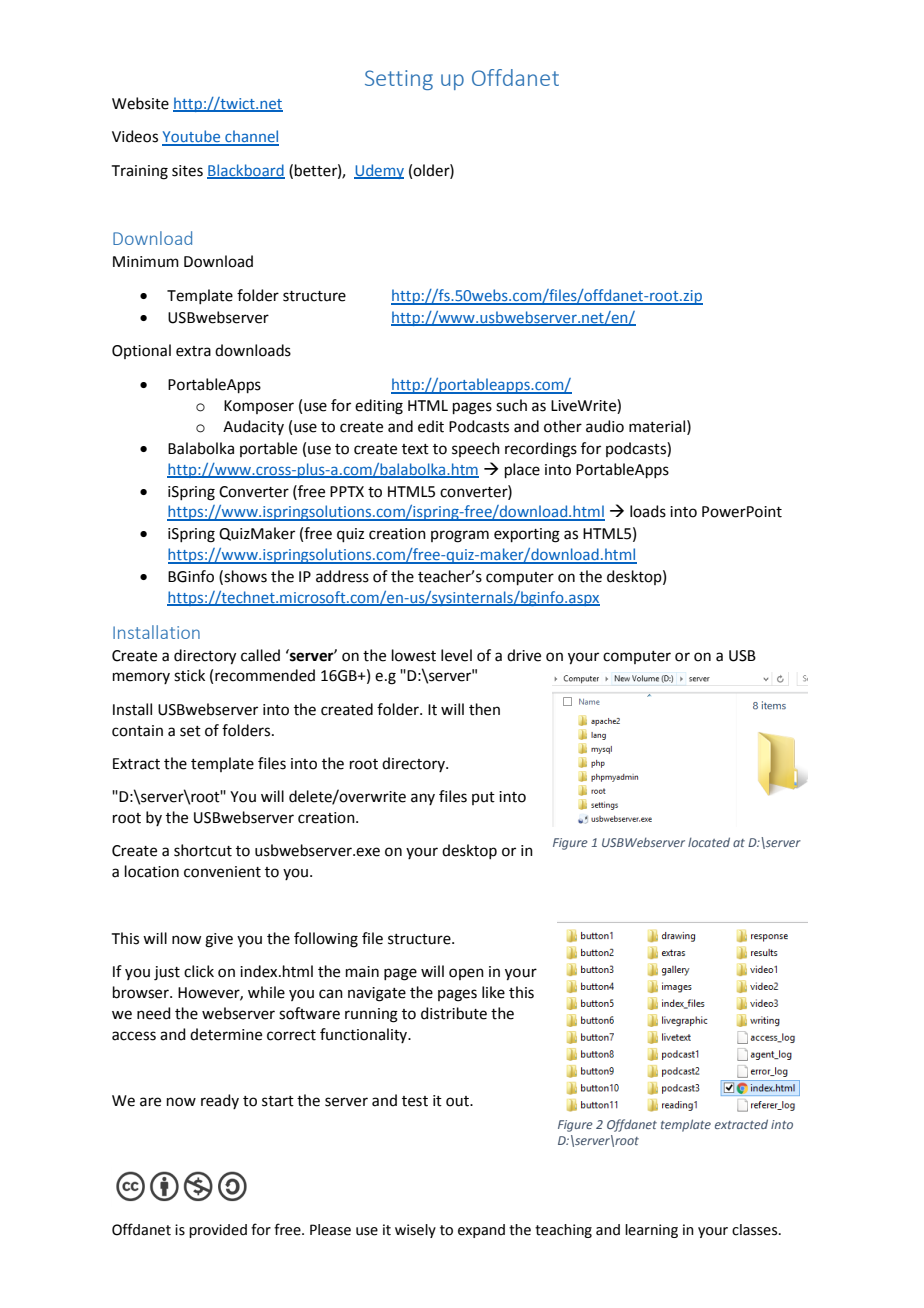  I want to click on located, so click(709, 842).
